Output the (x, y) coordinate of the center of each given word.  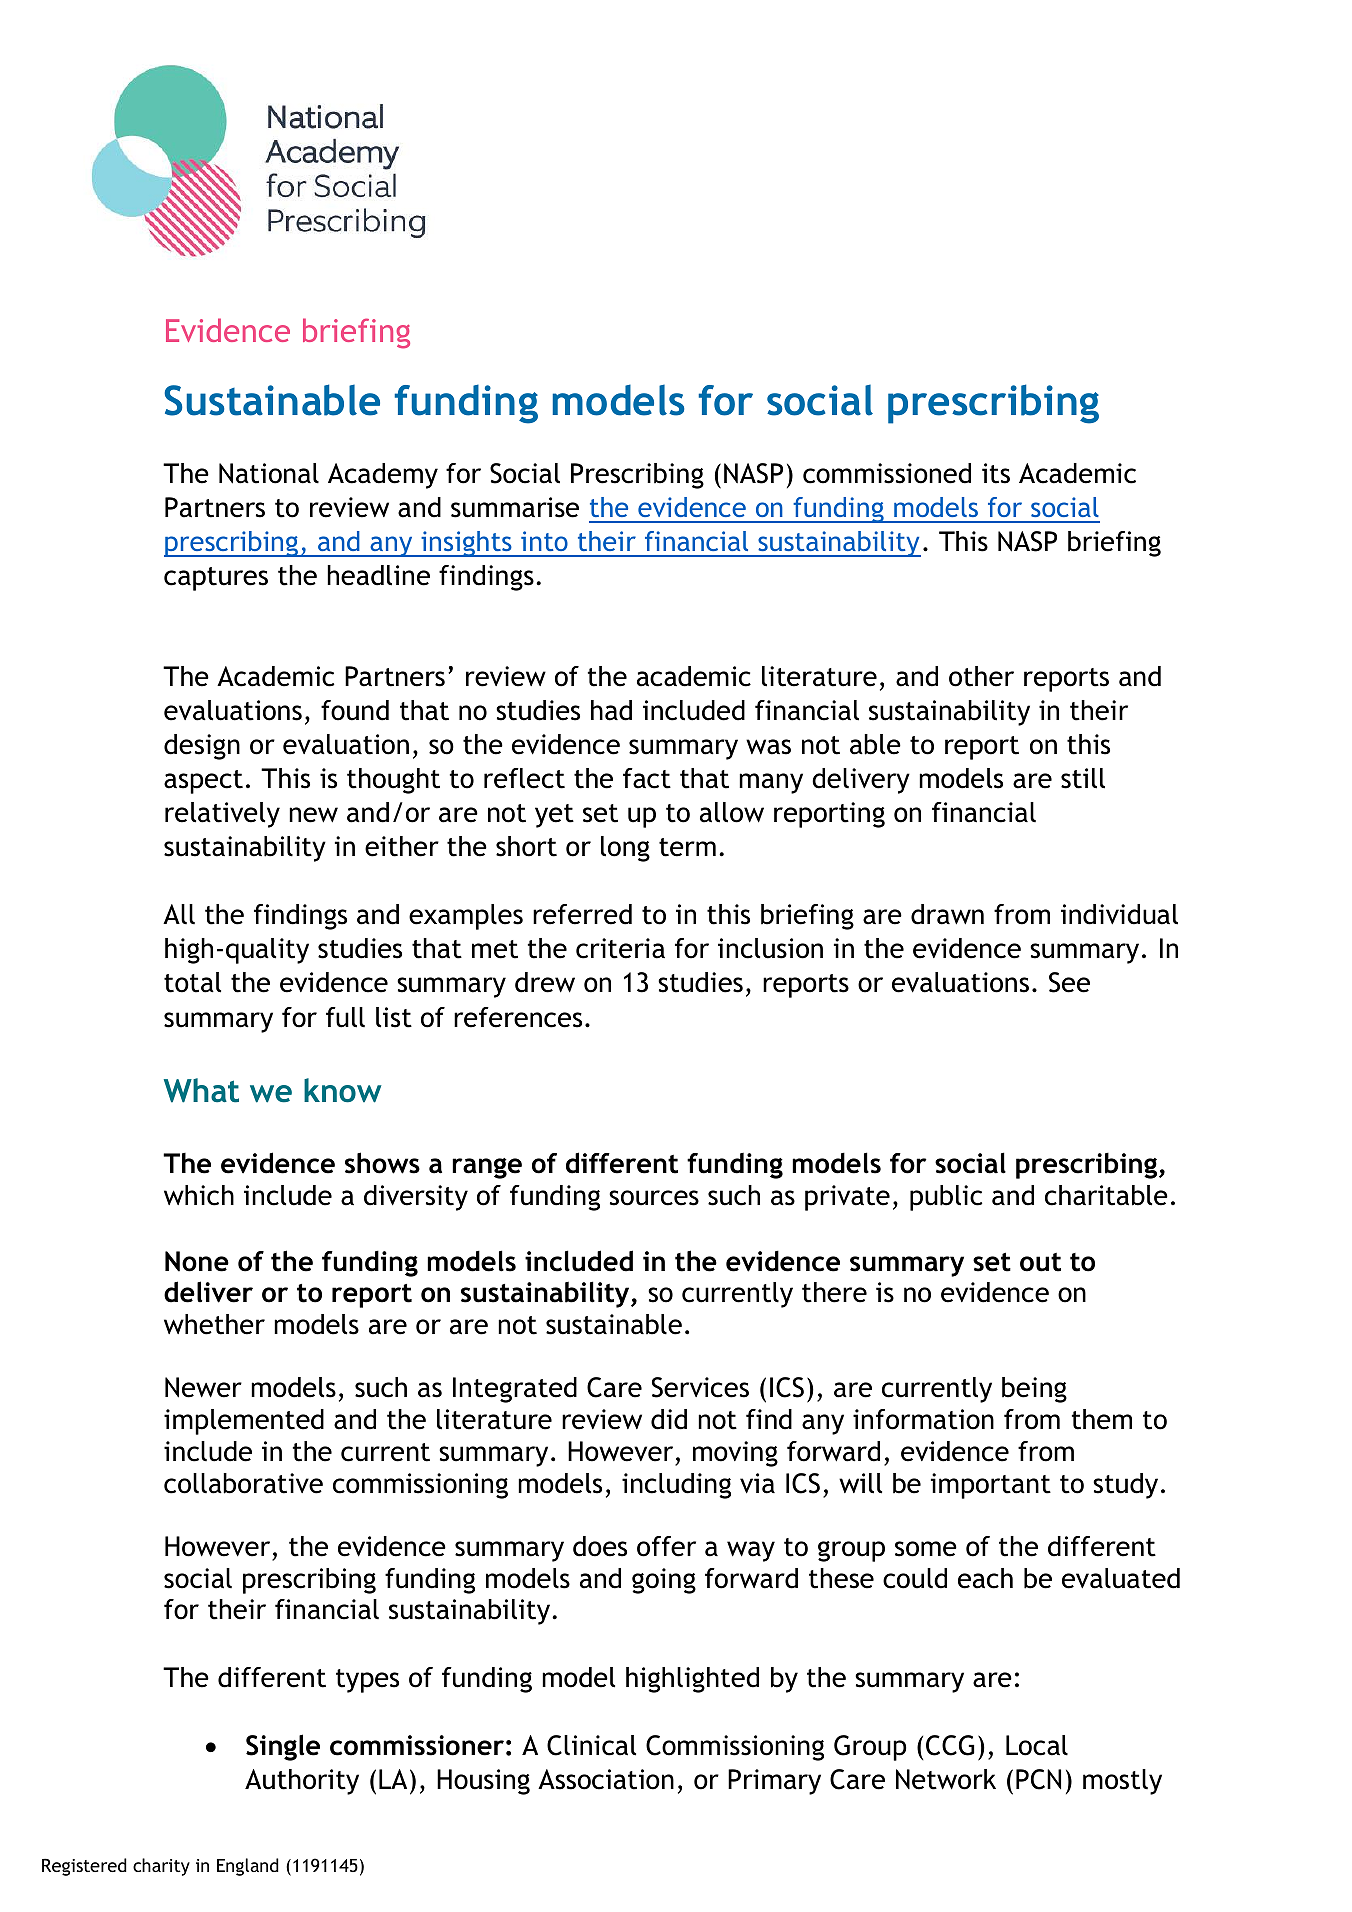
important (991, 1486)
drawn (947, 914)
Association (606, 1779)
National (269, 473)
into (544, 541)
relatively (222, 815)
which (199, 1195)
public (946, 1198)
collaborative (243, 1483)
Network (946, 1779)
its (996, 473)
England (248, 1867)
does (600, 1546)
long (625, 849)
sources (654, 1198)
